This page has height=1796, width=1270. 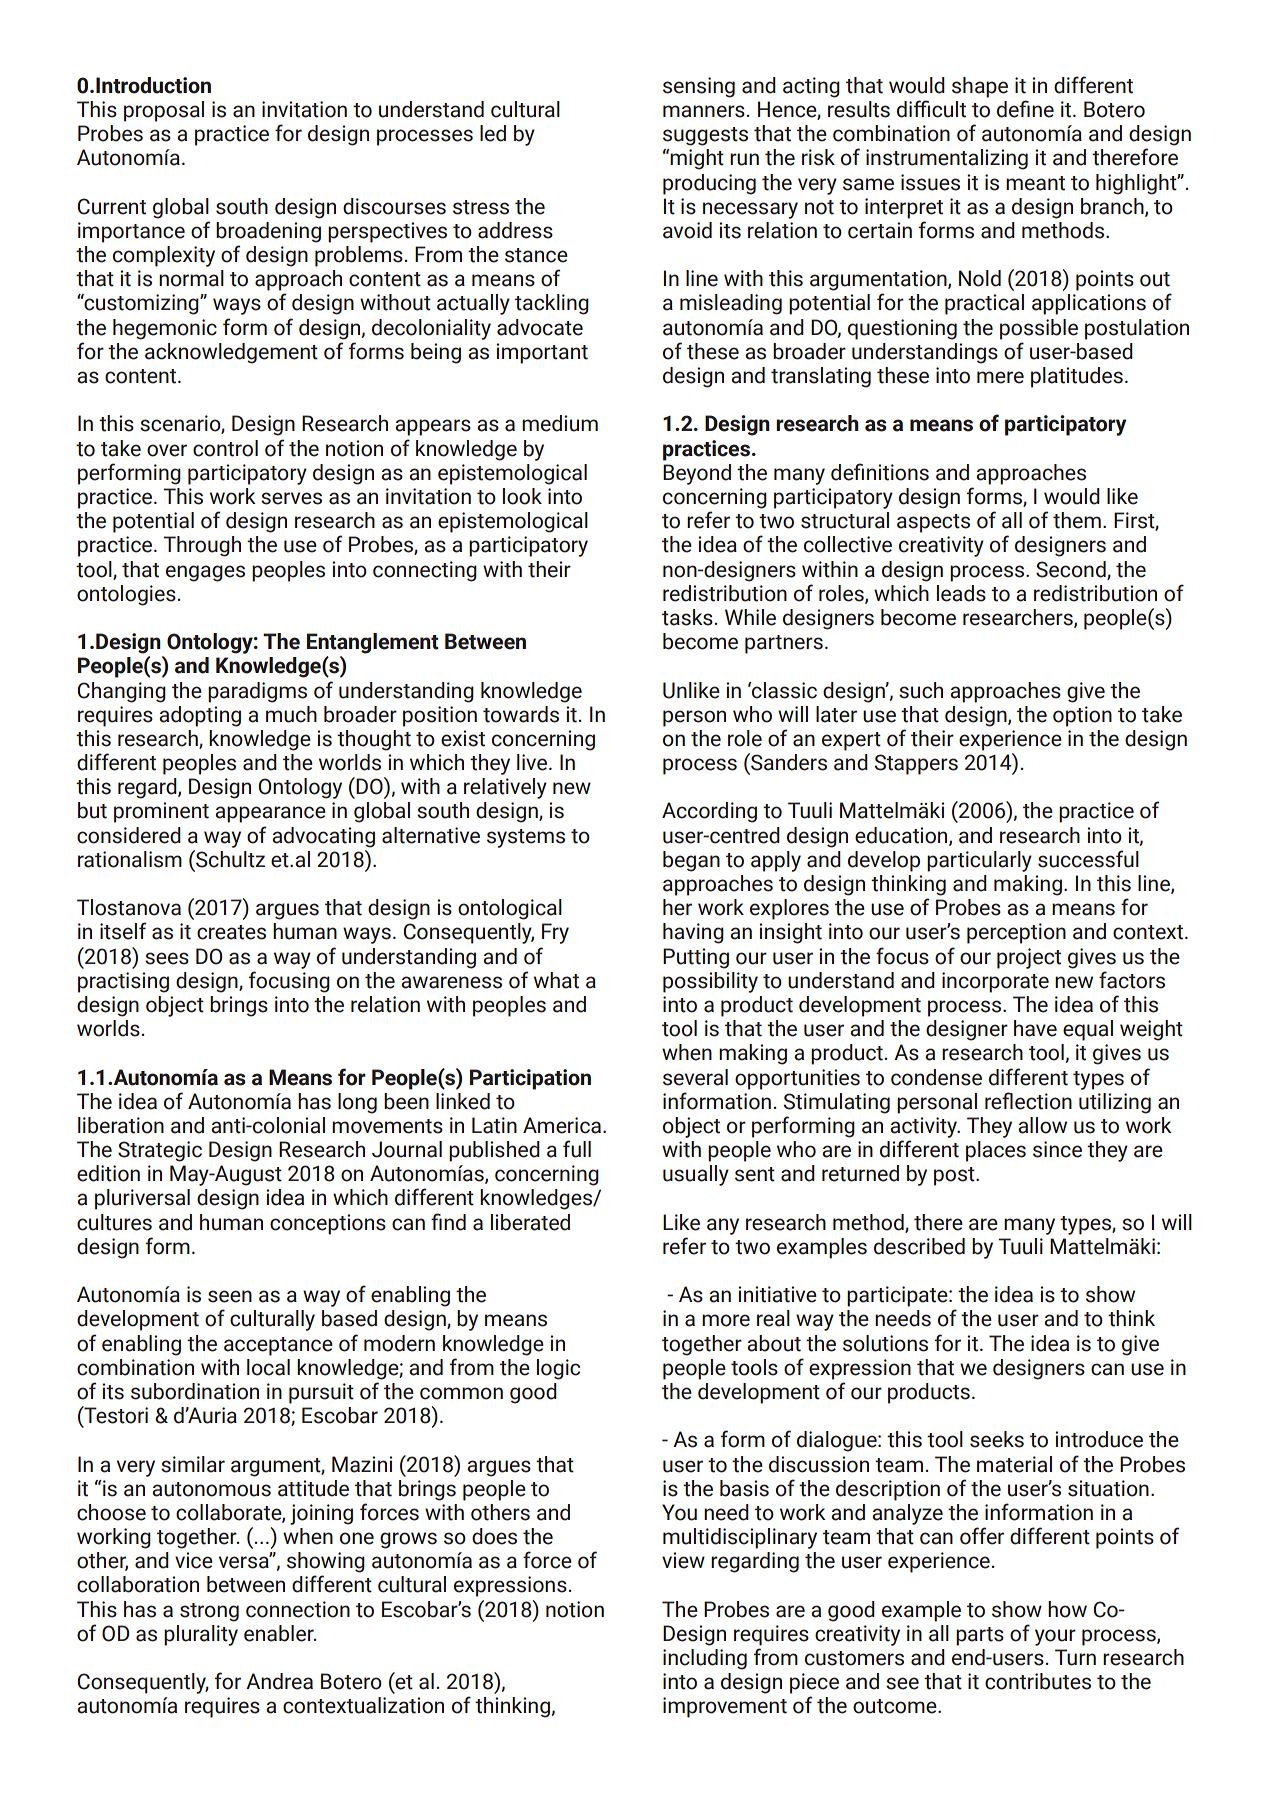 I want to click on proposal, so click(x=164, y=111).
